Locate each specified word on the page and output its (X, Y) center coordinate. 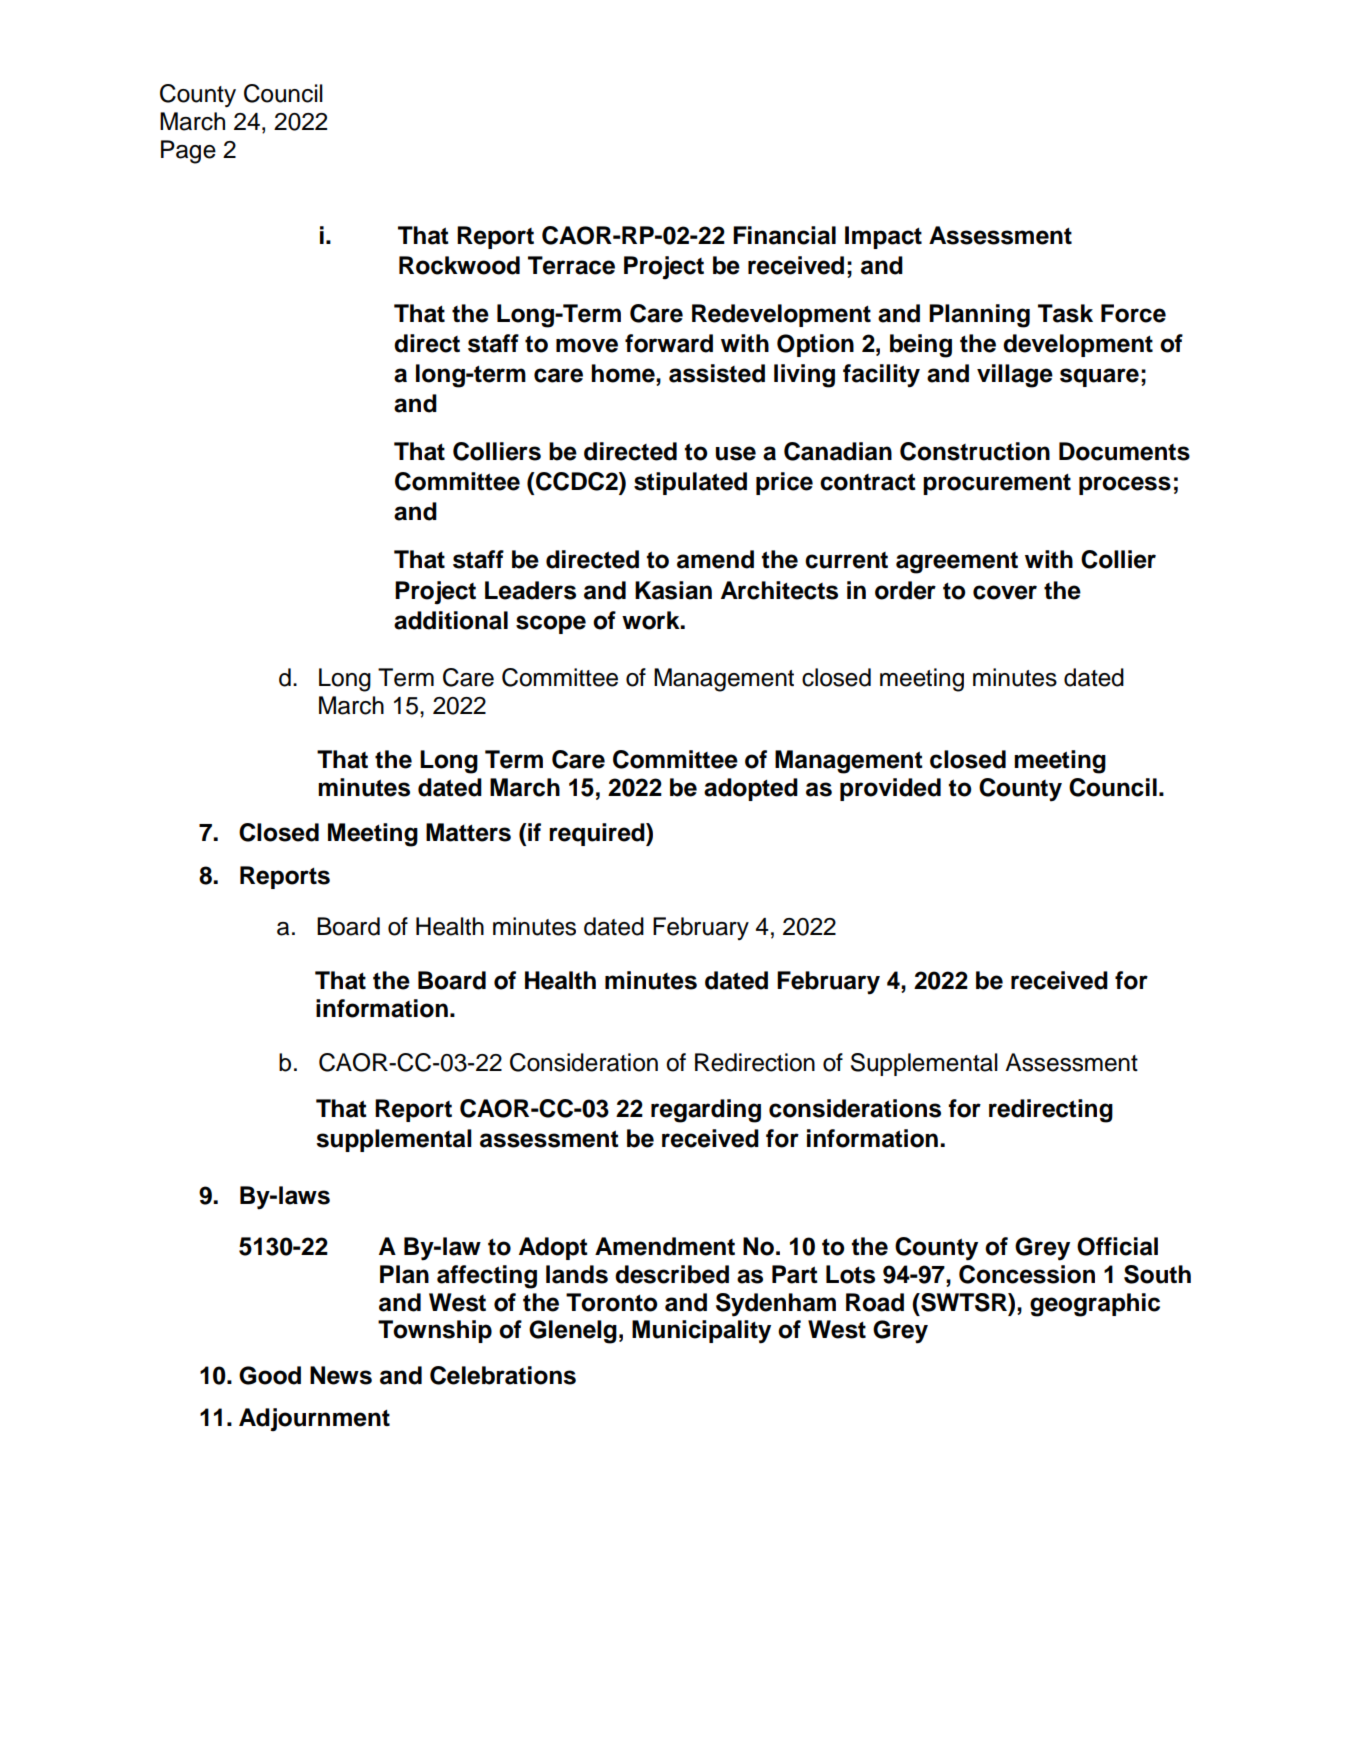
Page (188, 152)
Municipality (701, 1332)
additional (451, 620)
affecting (487, 1277)
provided (890, 789)
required (598, 834)
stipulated (690, 483)
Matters (468, 832)
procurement (997, 484)
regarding (706, 1111)
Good (270, 1375)
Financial (784, 235)
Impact (883, 237)
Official (1117, 1246)
